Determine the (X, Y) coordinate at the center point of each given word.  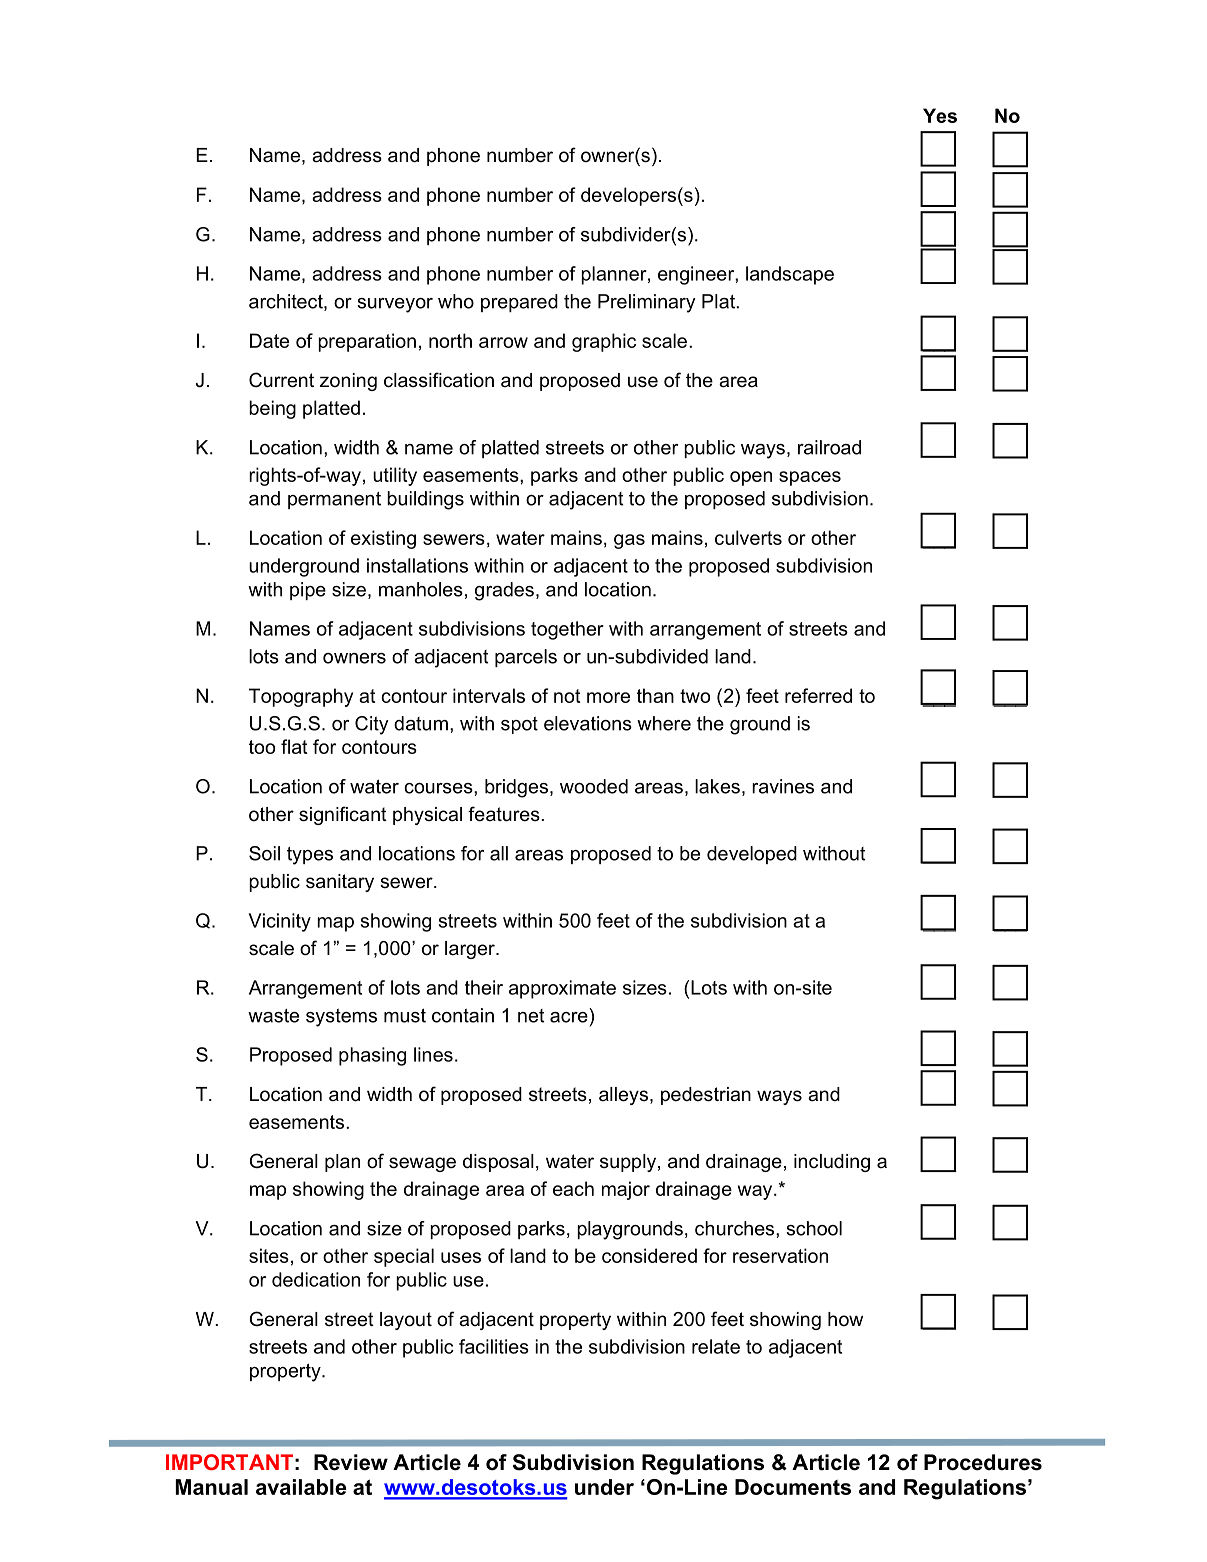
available (301, 1487)
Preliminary (647, 303)
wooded (594, 786)
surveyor (395, 305)
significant (343, 815)
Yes (940, 115)
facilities (494, 1346)
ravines (783, 786)
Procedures (983, 1462)
